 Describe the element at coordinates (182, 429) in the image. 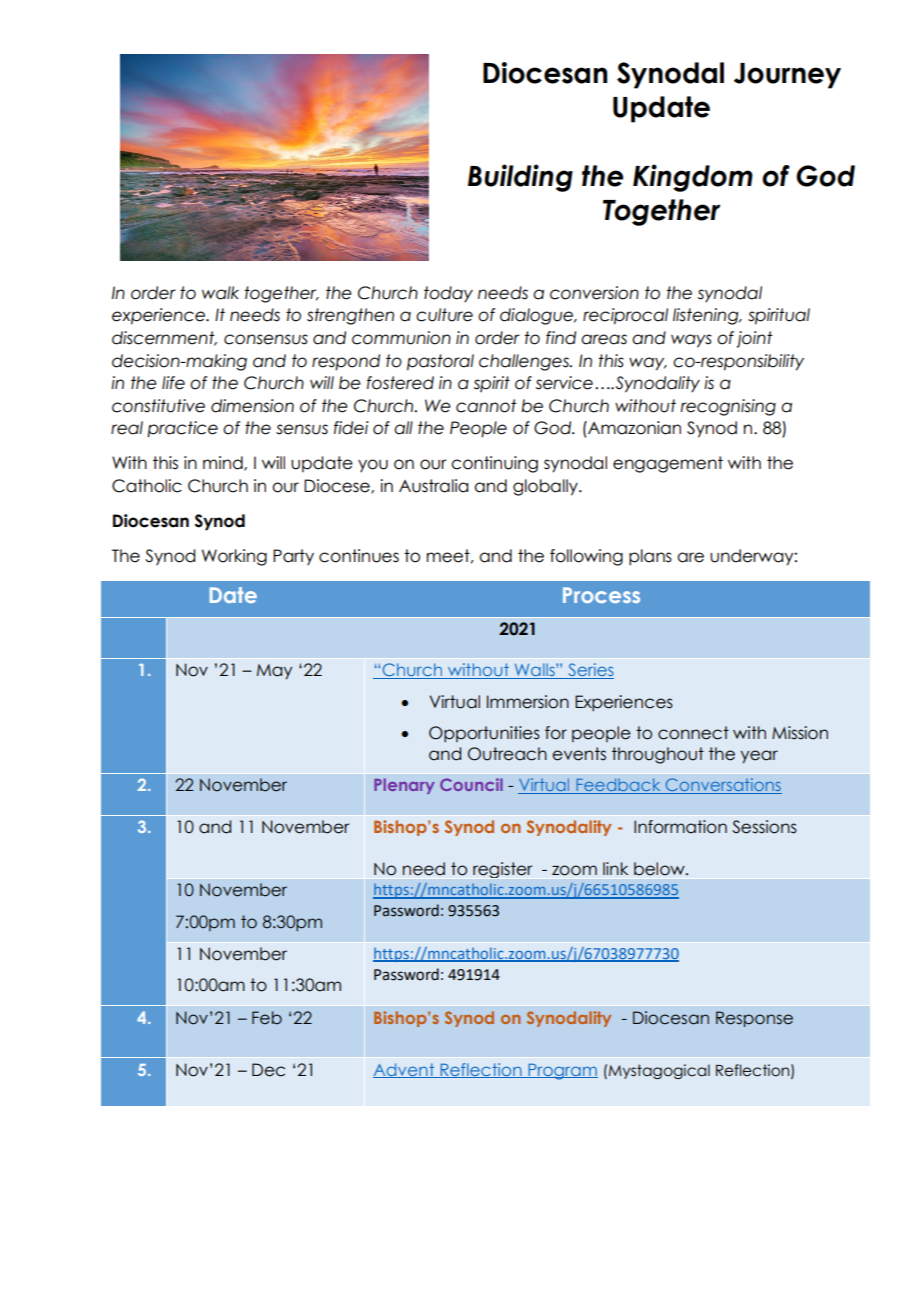

I see `practice` at that location.
